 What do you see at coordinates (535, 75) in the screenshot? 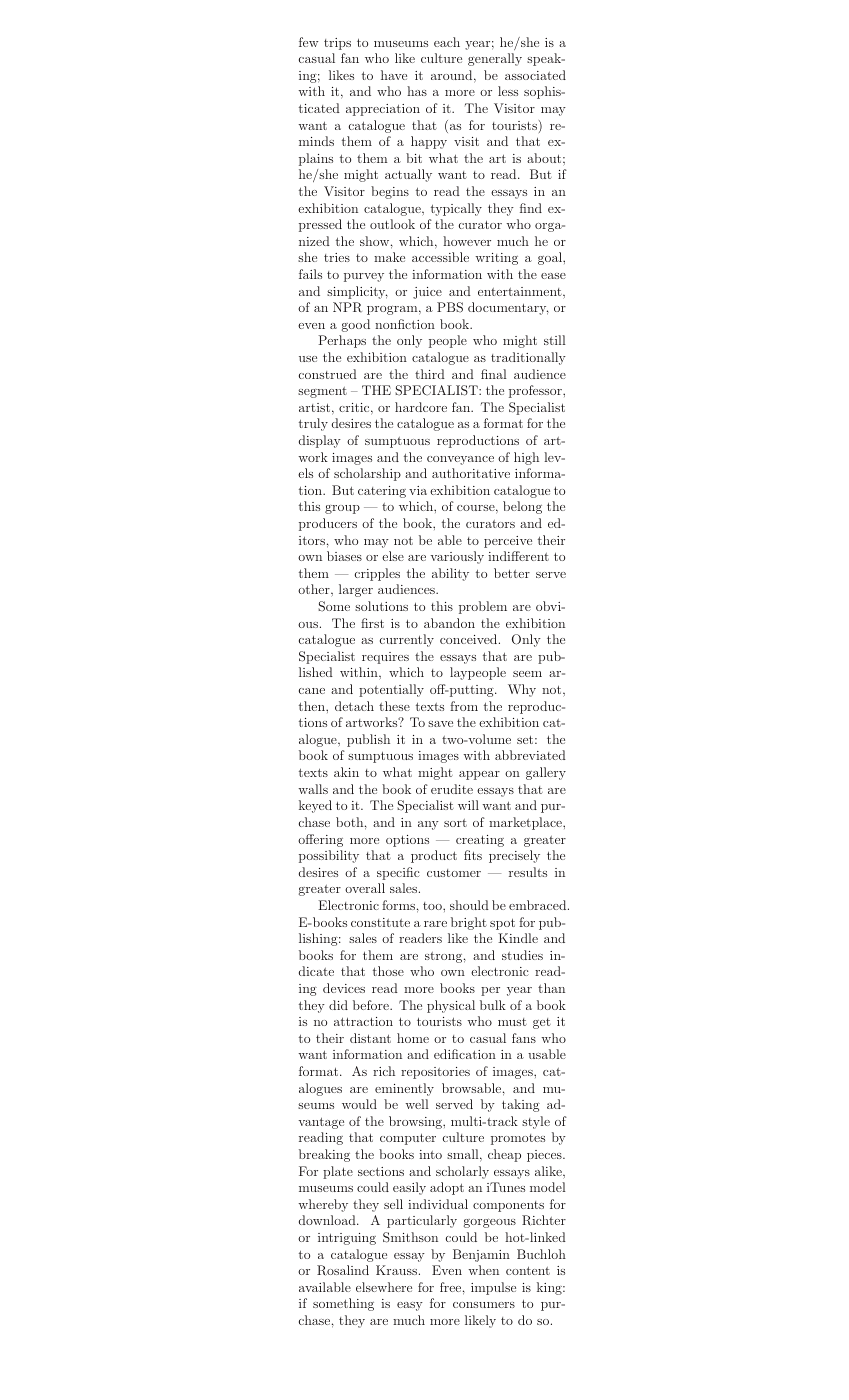
I see `associated` at bounding box center [535, 75].
